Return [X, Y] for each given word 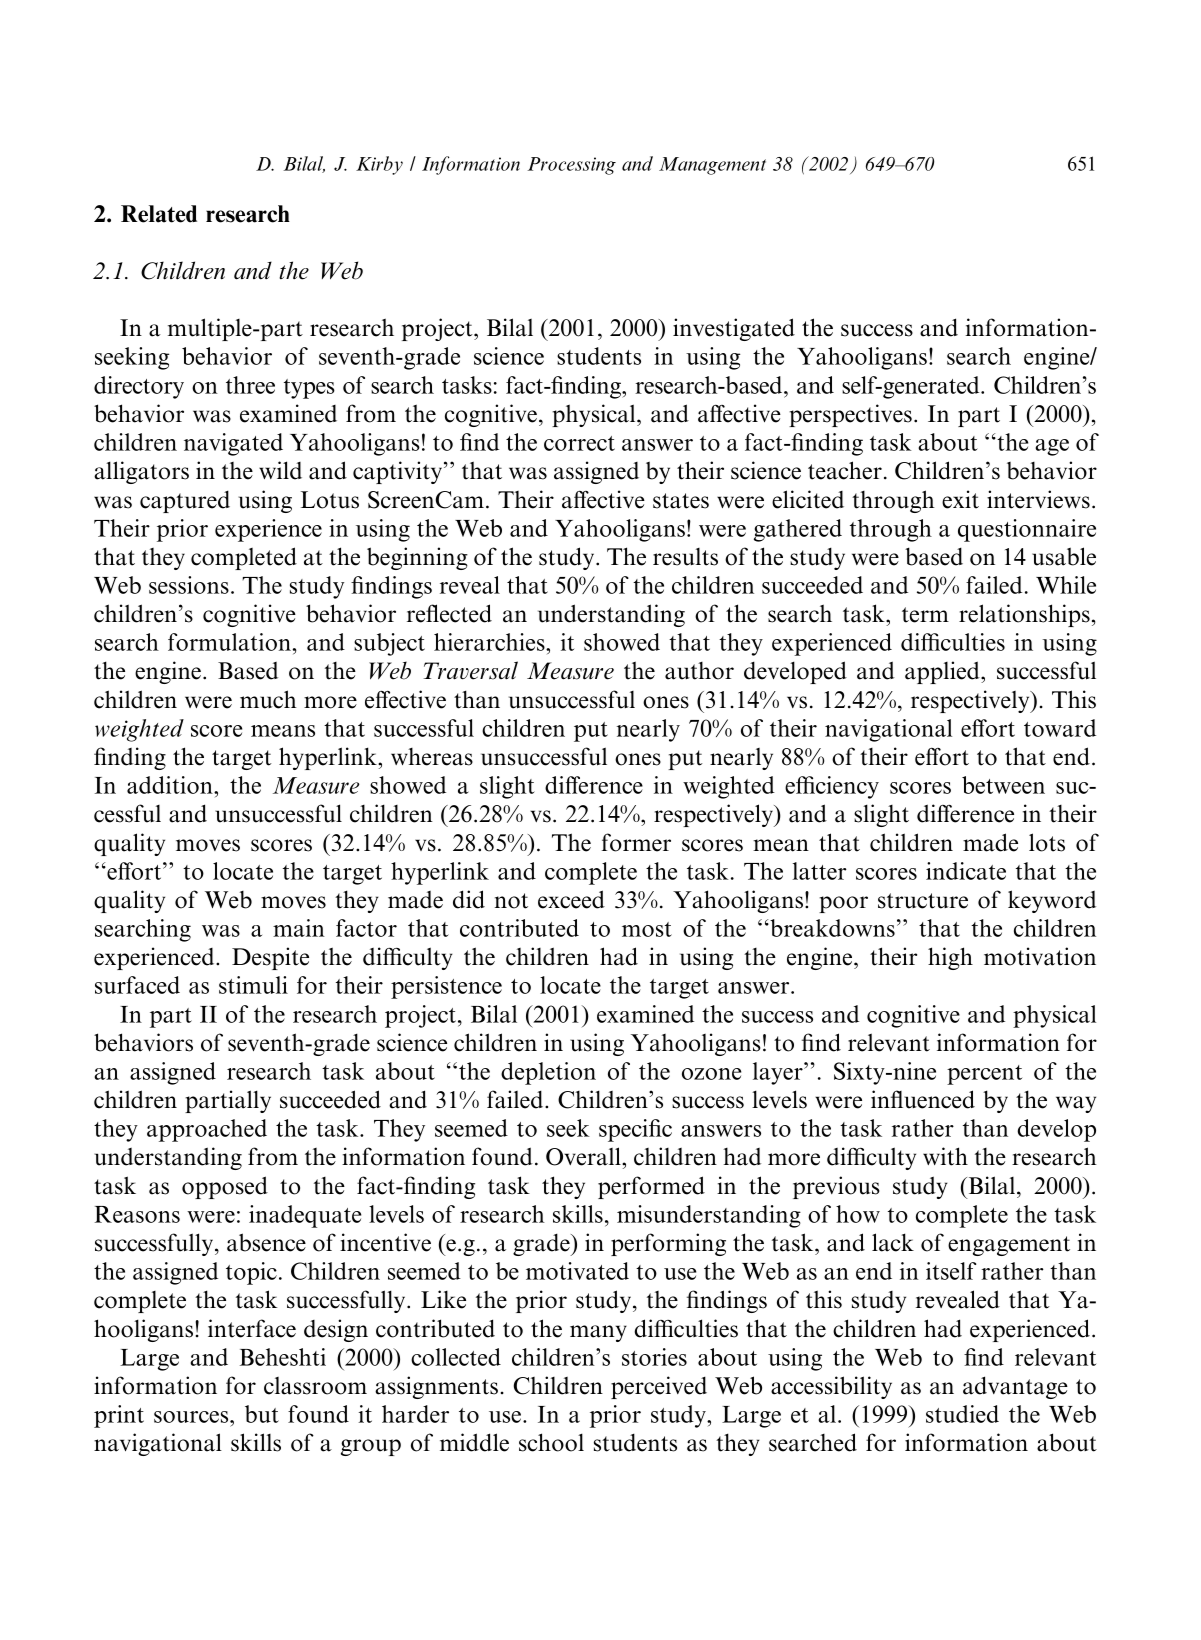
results [685, 557]
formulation [230, 642]
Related [159, 214]
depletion [548, 1073]
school [551, 1442]
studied [962, 1414]
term [925, 615]
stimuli [253, 985]
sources [192, 1417]
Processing [572, 166]
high [950, 958]
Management [712, 166]
